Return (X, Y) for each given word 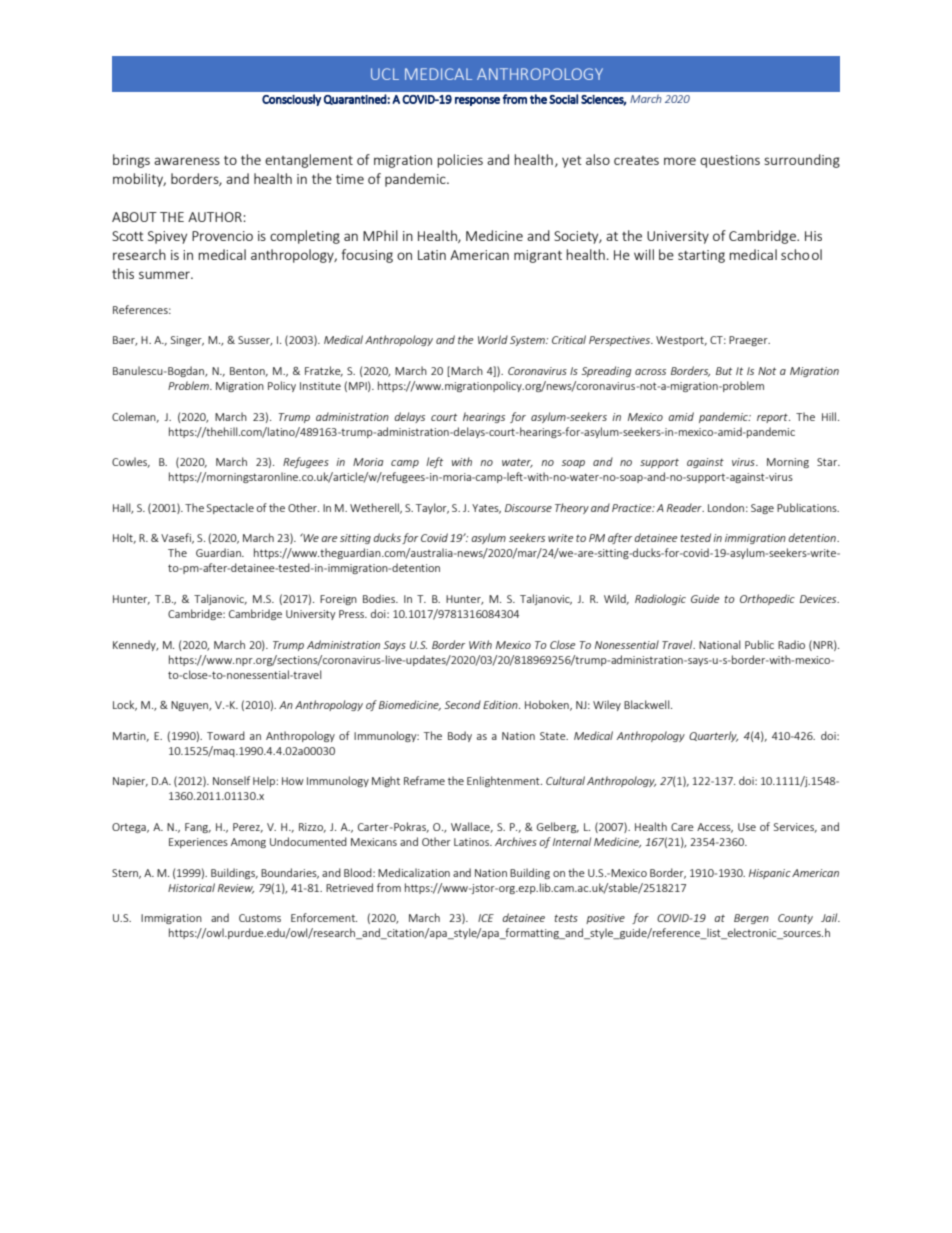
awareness (187, 161)
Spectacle (230, 508)
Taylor (432, 508)
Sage (762, 509)
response (477, 101)
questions (730, 161)
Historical (191, 887)
